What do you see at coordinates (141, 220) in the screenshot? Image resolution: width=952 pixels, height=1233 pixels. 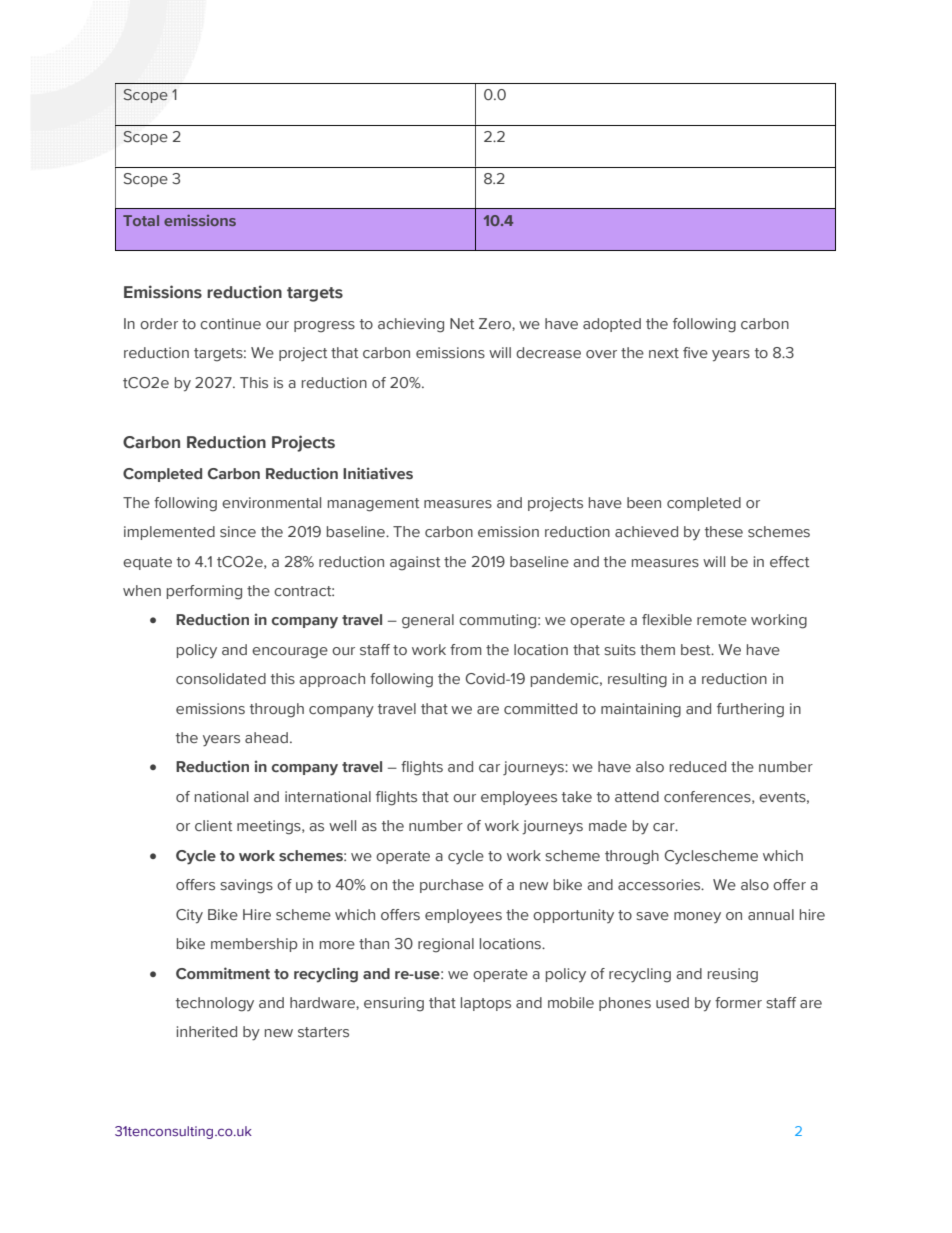 I see `Total` at bounding box center [141, 220].
